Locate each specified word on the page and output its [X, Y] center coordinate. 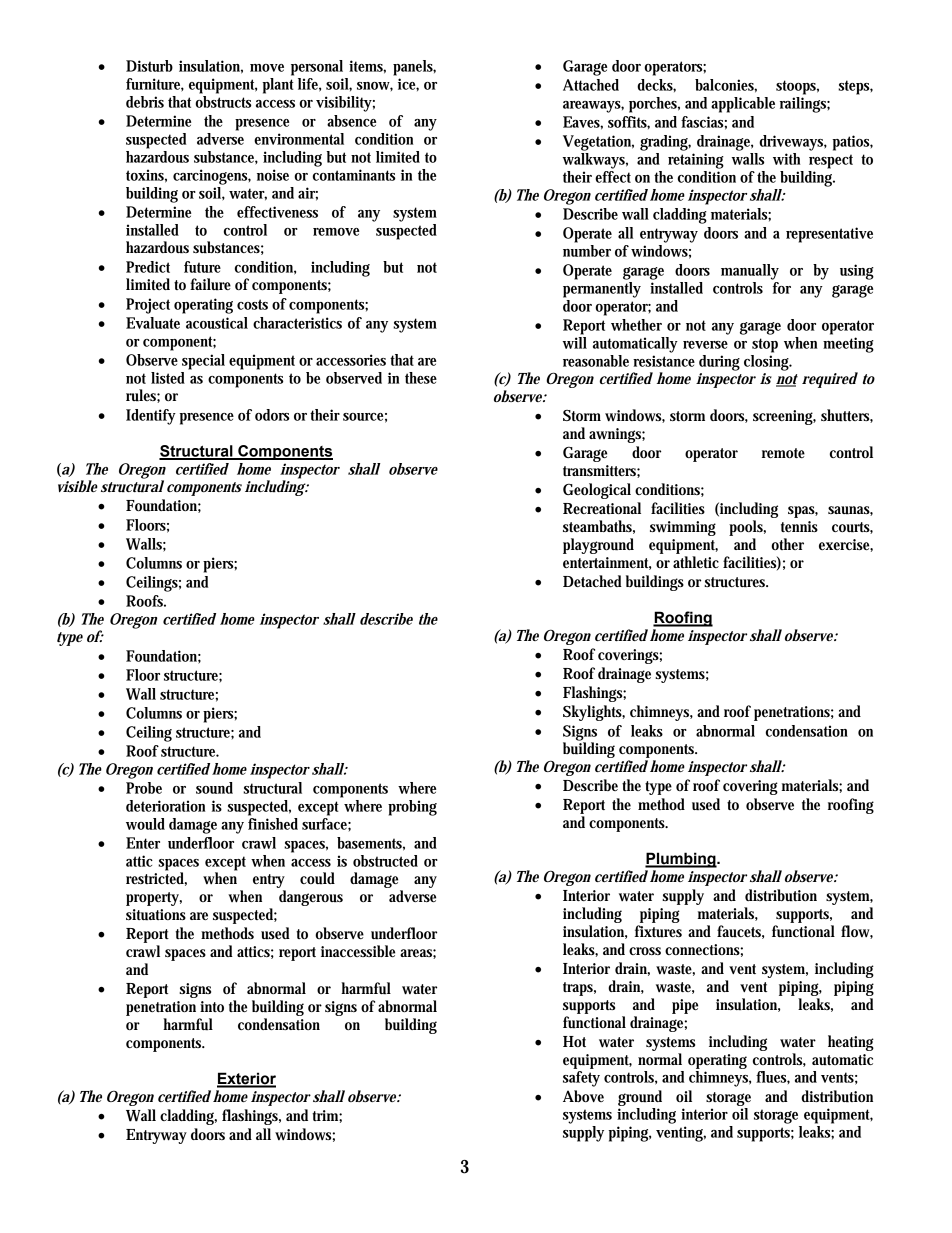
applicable [743, 105]
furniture [155, 85]
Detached [592, 581]
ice [408, 84]
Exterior [246, 1079]
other [787, 544]
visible [78, 486]
